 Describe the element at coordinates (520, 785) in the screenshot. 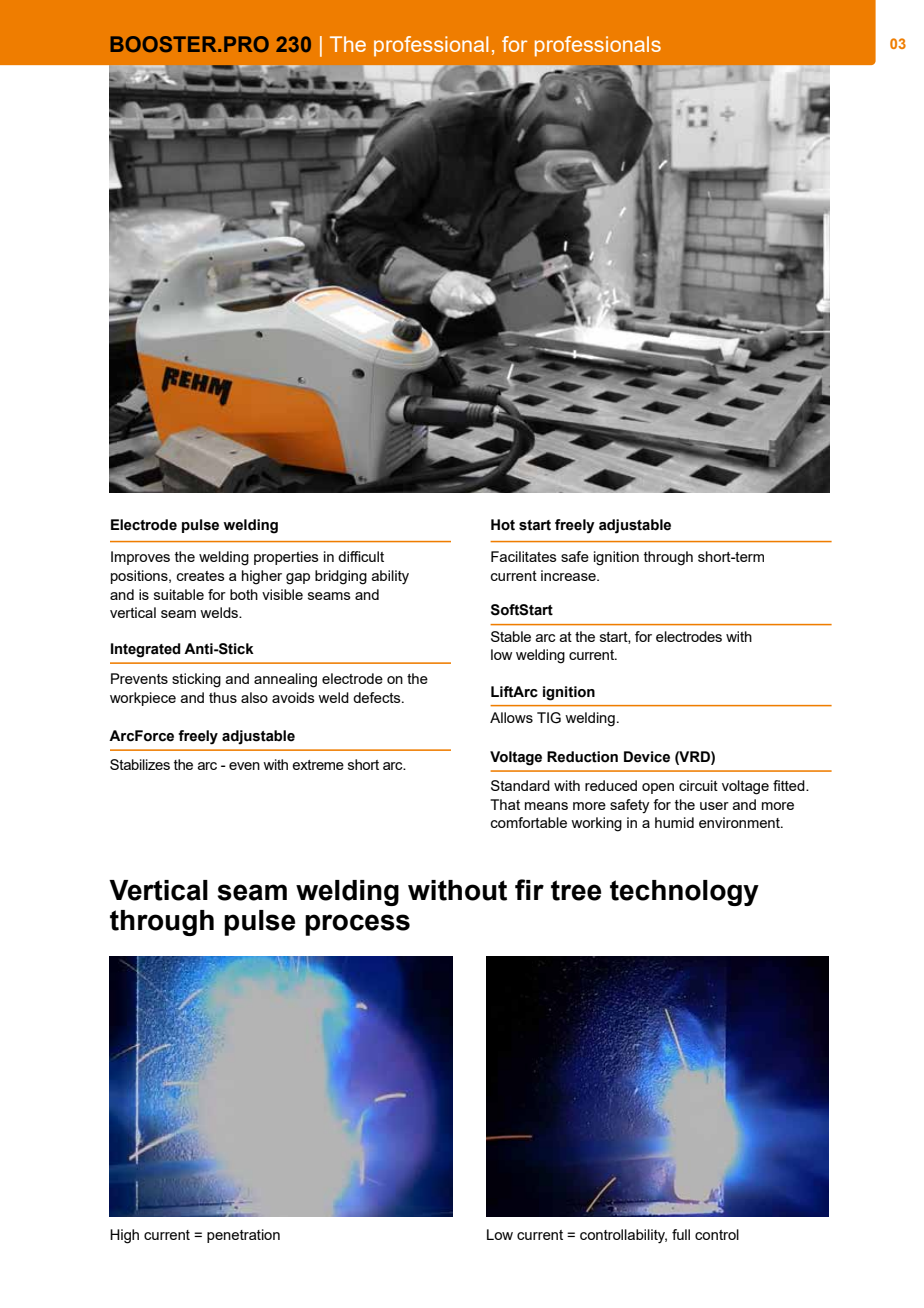

I see `Standard` at that location.
